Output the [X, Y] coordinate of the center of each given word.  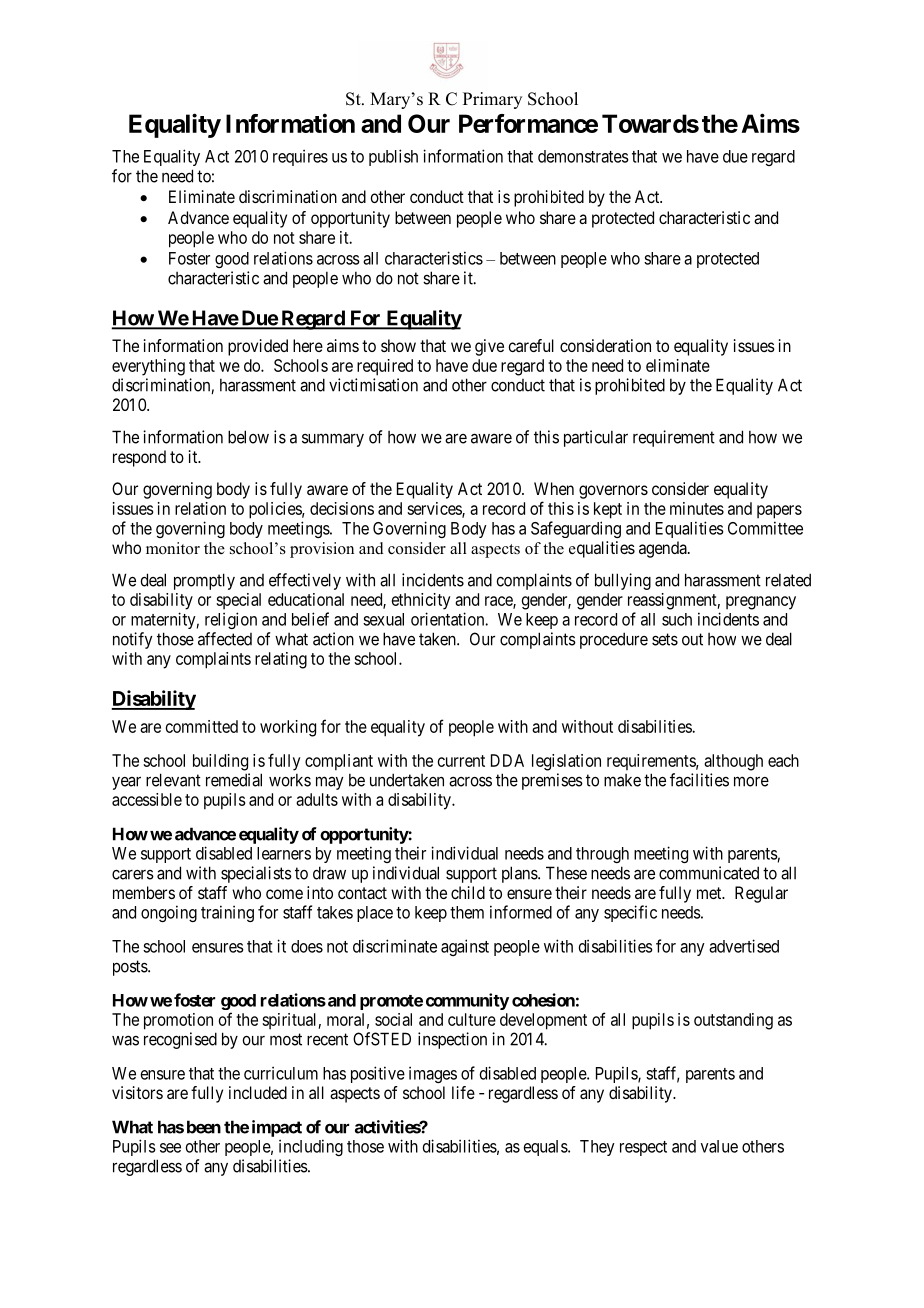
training [227, 913]
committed [202, 726]
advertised [744, 946]
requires [300, 157]
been [204, 1127]
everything [148, 367]
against [465, 947]
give [489, 347]
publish [393, 157]
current [461, 761]
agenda [664, 549]
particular [596, 438]
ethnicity [421, 601]
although [733, 762]
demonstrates [583, 156]
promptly [204, 581]
